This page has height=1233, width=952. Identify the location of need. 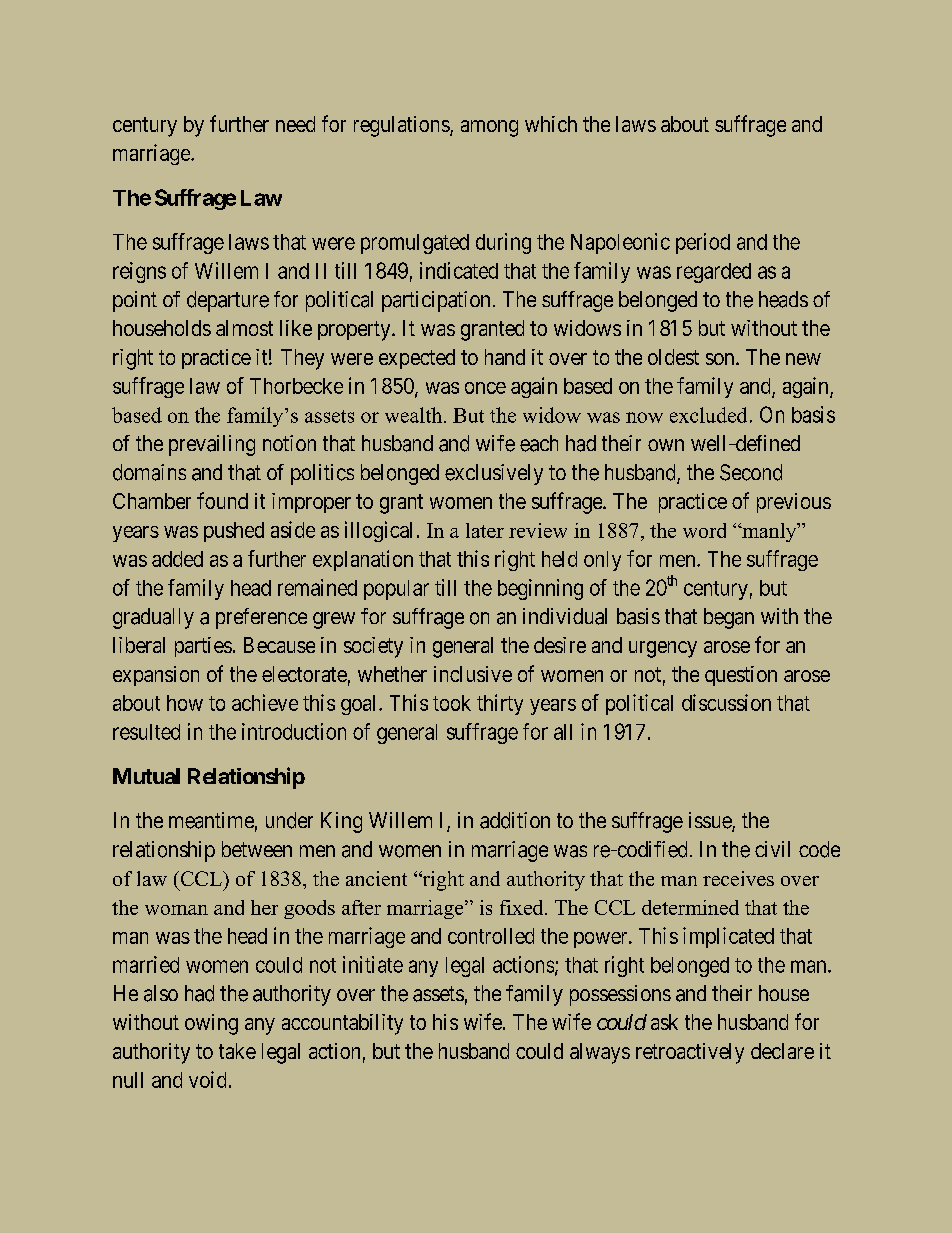
(295, 124).
